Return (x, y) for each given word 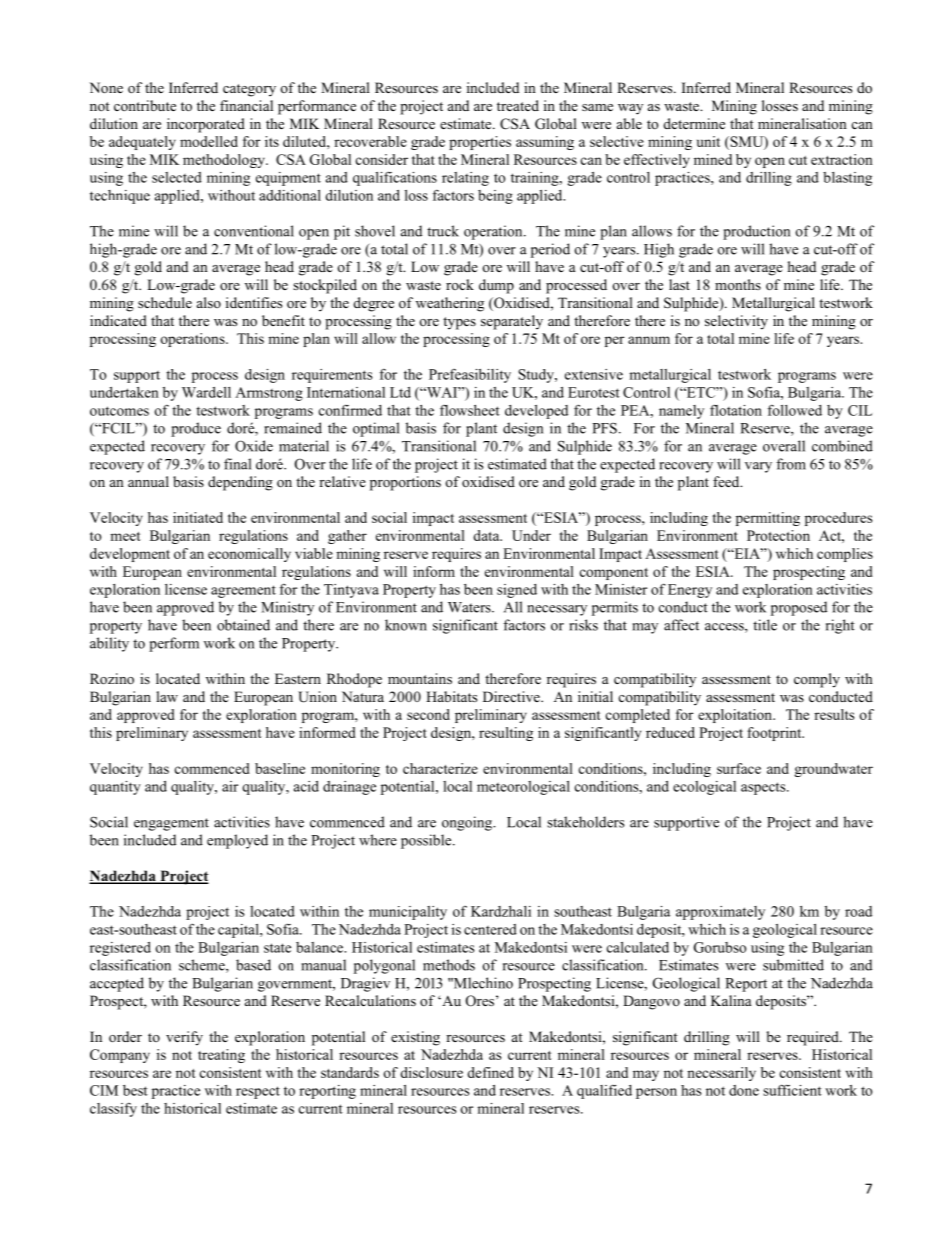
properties (480, 143)
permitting (768, 519)
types (459, 323)
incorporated (206, 125)
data (487, 535)
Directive (512, 696)
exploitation (736, 716)
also (209, 302)
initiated (198, 517)
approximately (720, 913)
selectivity (736, 322)
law (167, 696)
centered (490, 929)
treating (221, 1056)
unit (708, 141)
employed (237, 841)
